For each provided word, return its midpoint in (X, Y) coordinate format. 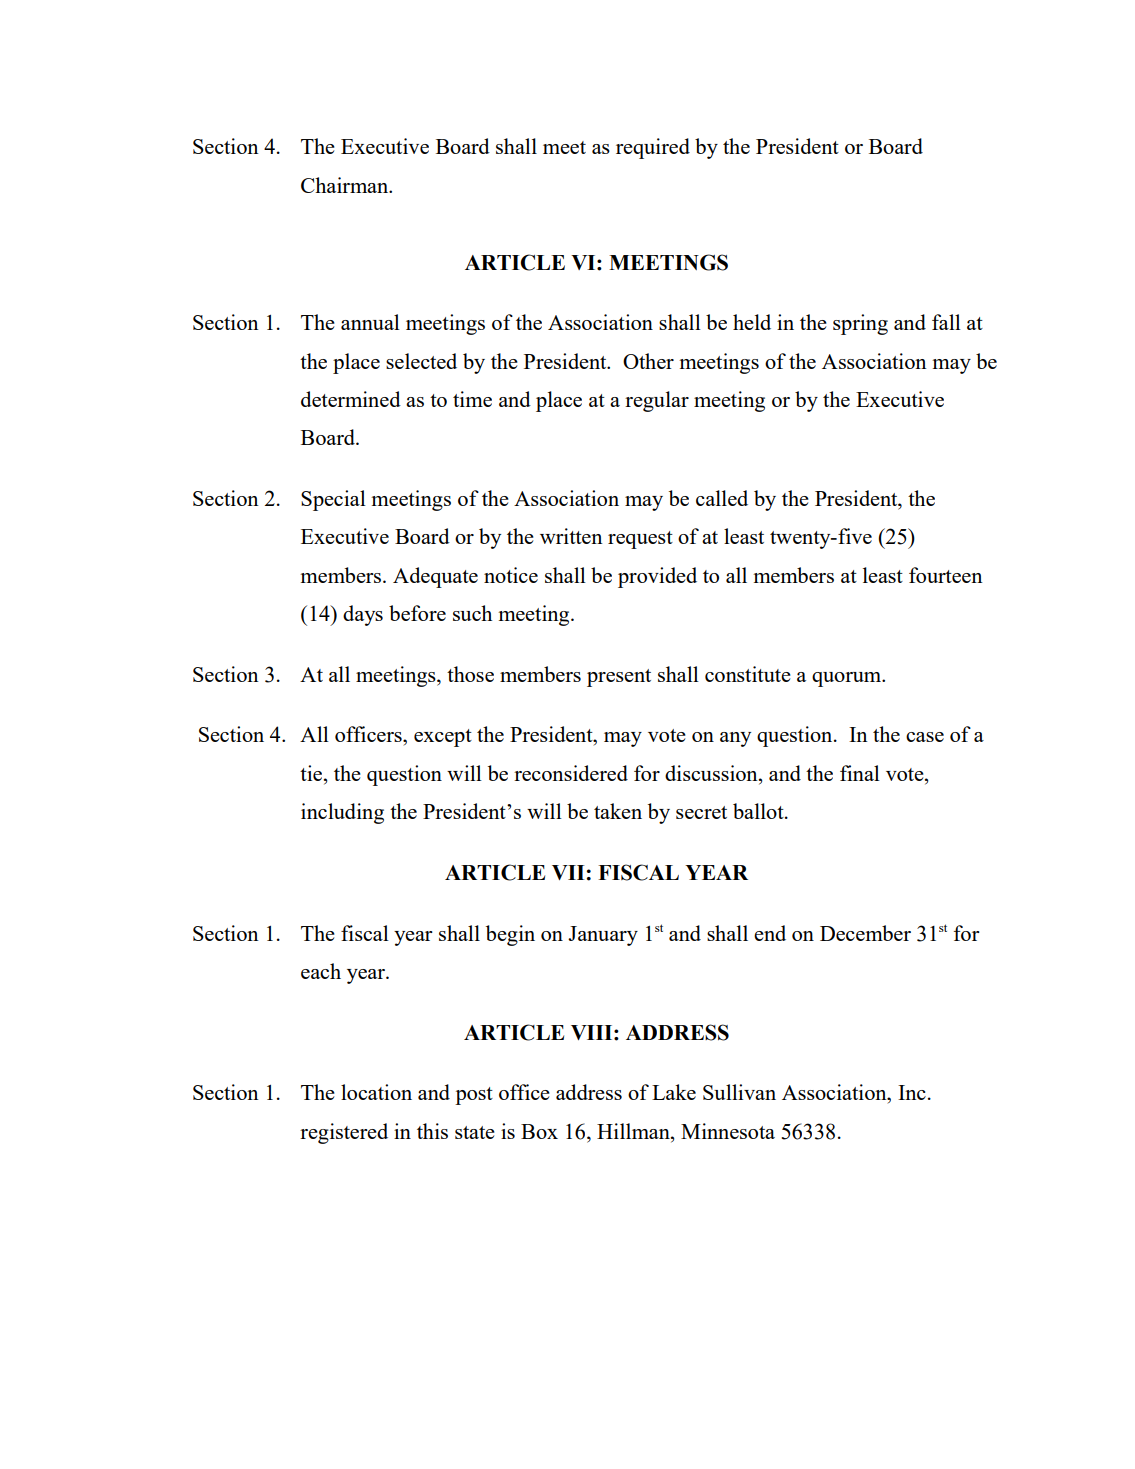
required (653, 148)
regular (657, 401)
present (619, 678)
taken (618, 811)
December (865, 933)
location (376, 1092)
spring (860, 324)
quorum (848, 679)
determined (351, 399)
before (417, 613)
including (342, 813)
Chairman (346, 185)
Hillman (634, 1131)
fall (946, 322)
